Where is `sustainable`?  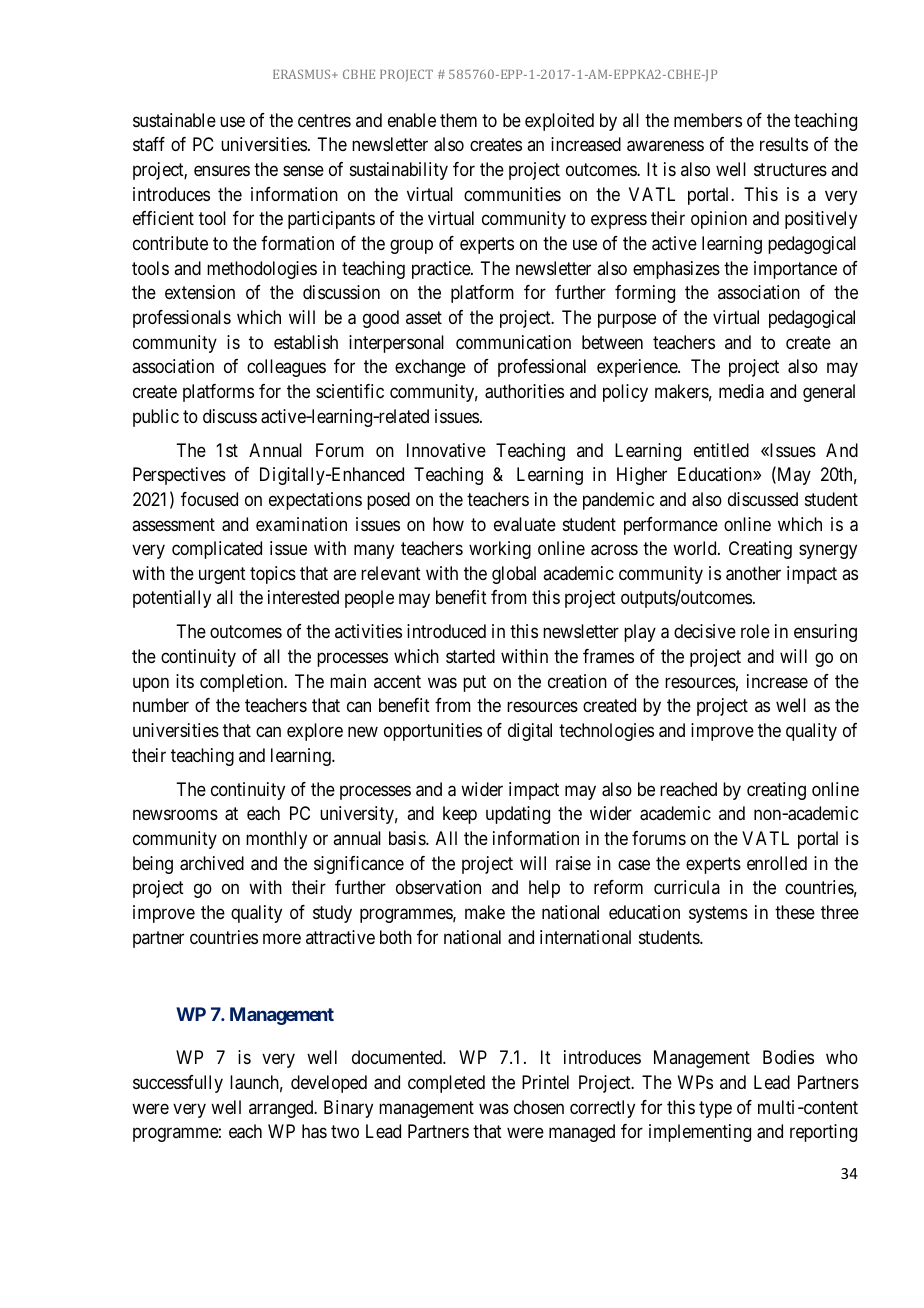 sustainable is located at coordinates (174, 120).
